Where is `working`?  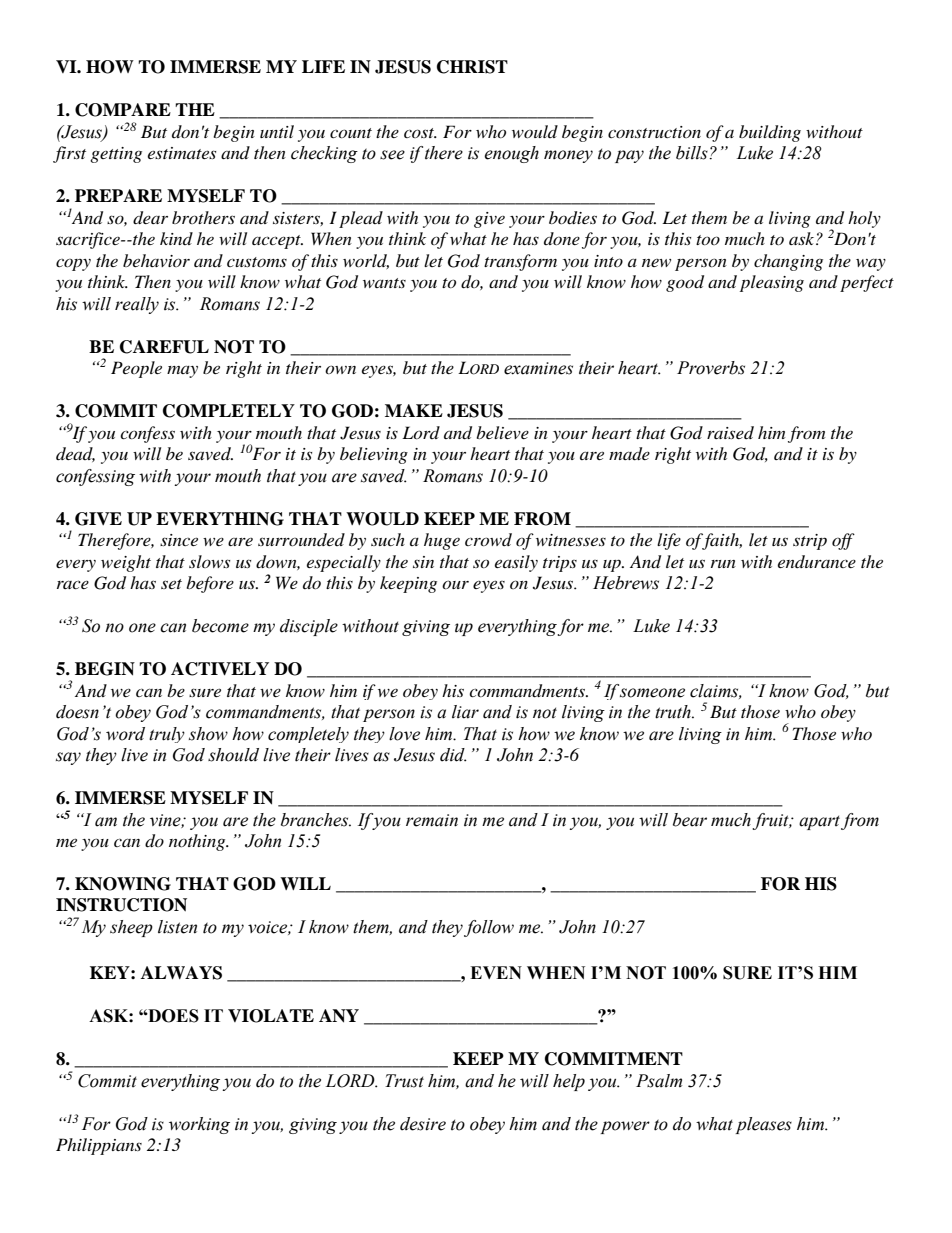
working is located at coordinates (199, 1125).
